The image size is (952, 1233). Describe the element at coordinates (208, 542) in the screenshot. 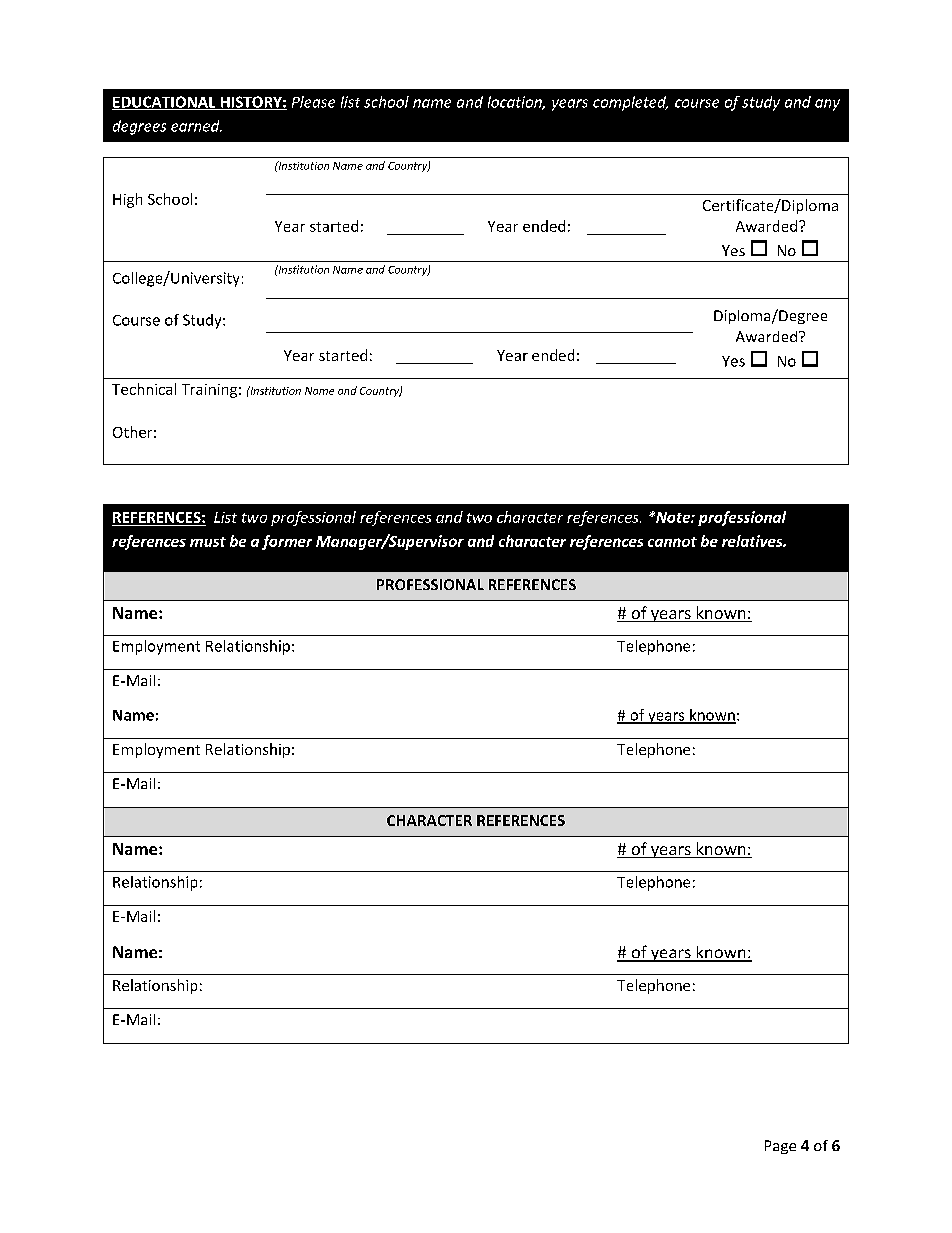

I see `must` at that location.
